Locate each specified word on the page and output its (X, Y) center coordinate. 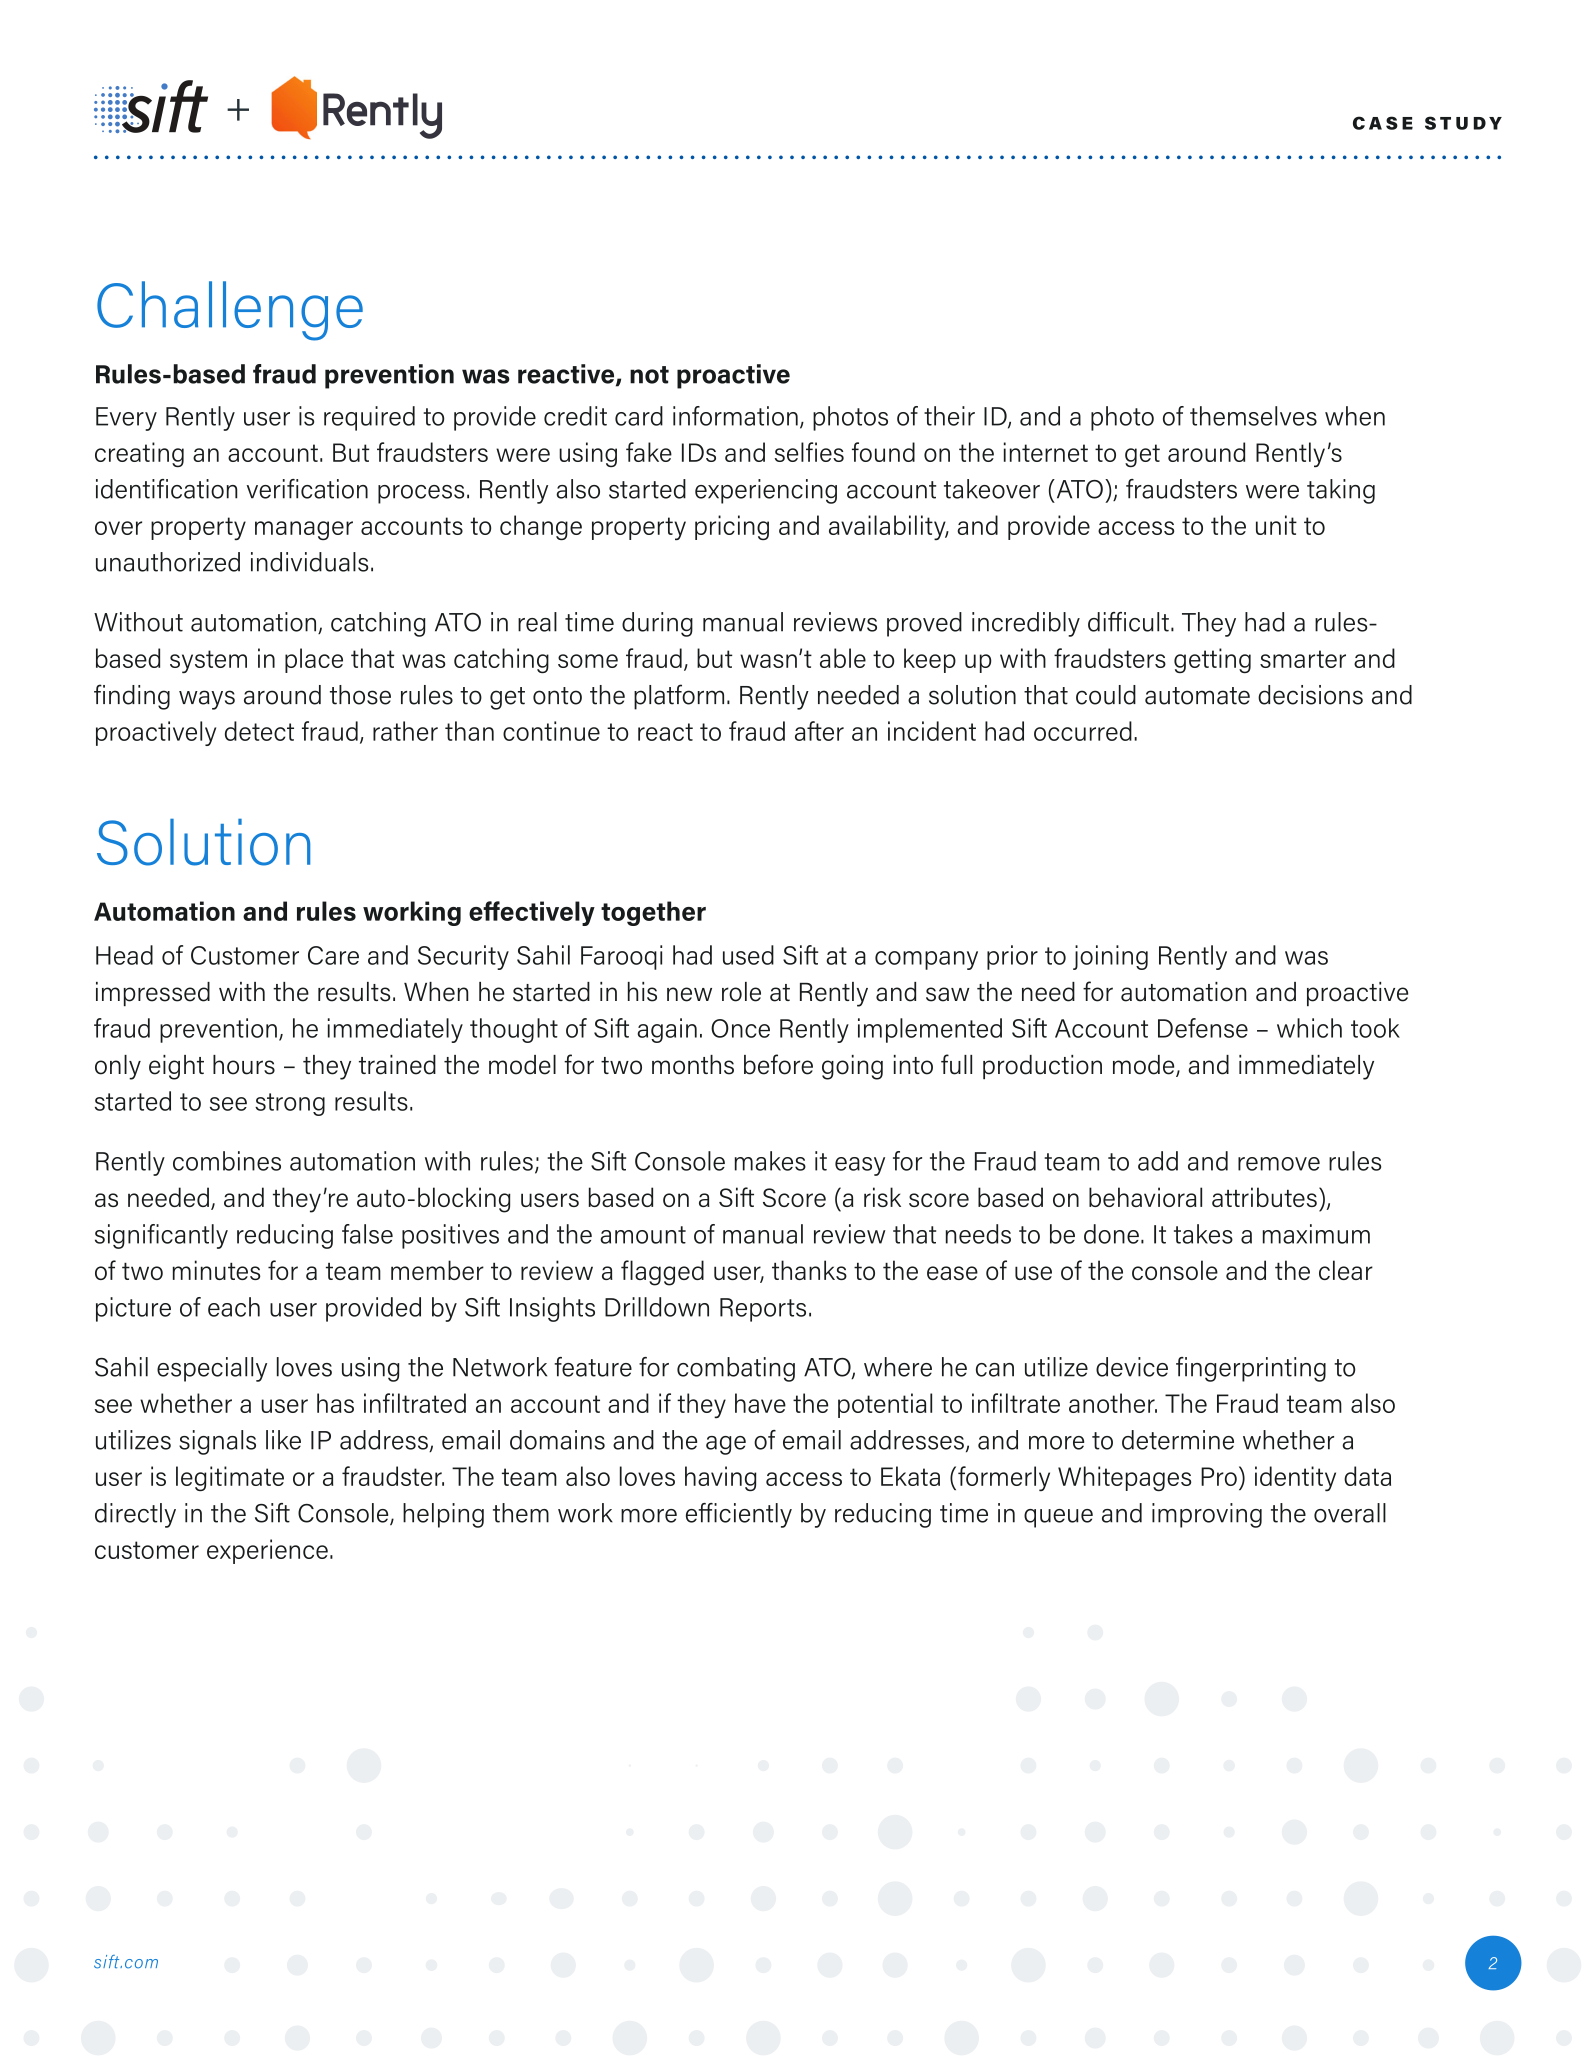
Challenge (230, 311)
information (735, 416)
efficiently (739, 1515)
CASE (1383, 123)
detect (259, 731)
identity (1295, 1478)
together (653, 913)
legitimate (230, 1478)
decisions (1310, 695)
